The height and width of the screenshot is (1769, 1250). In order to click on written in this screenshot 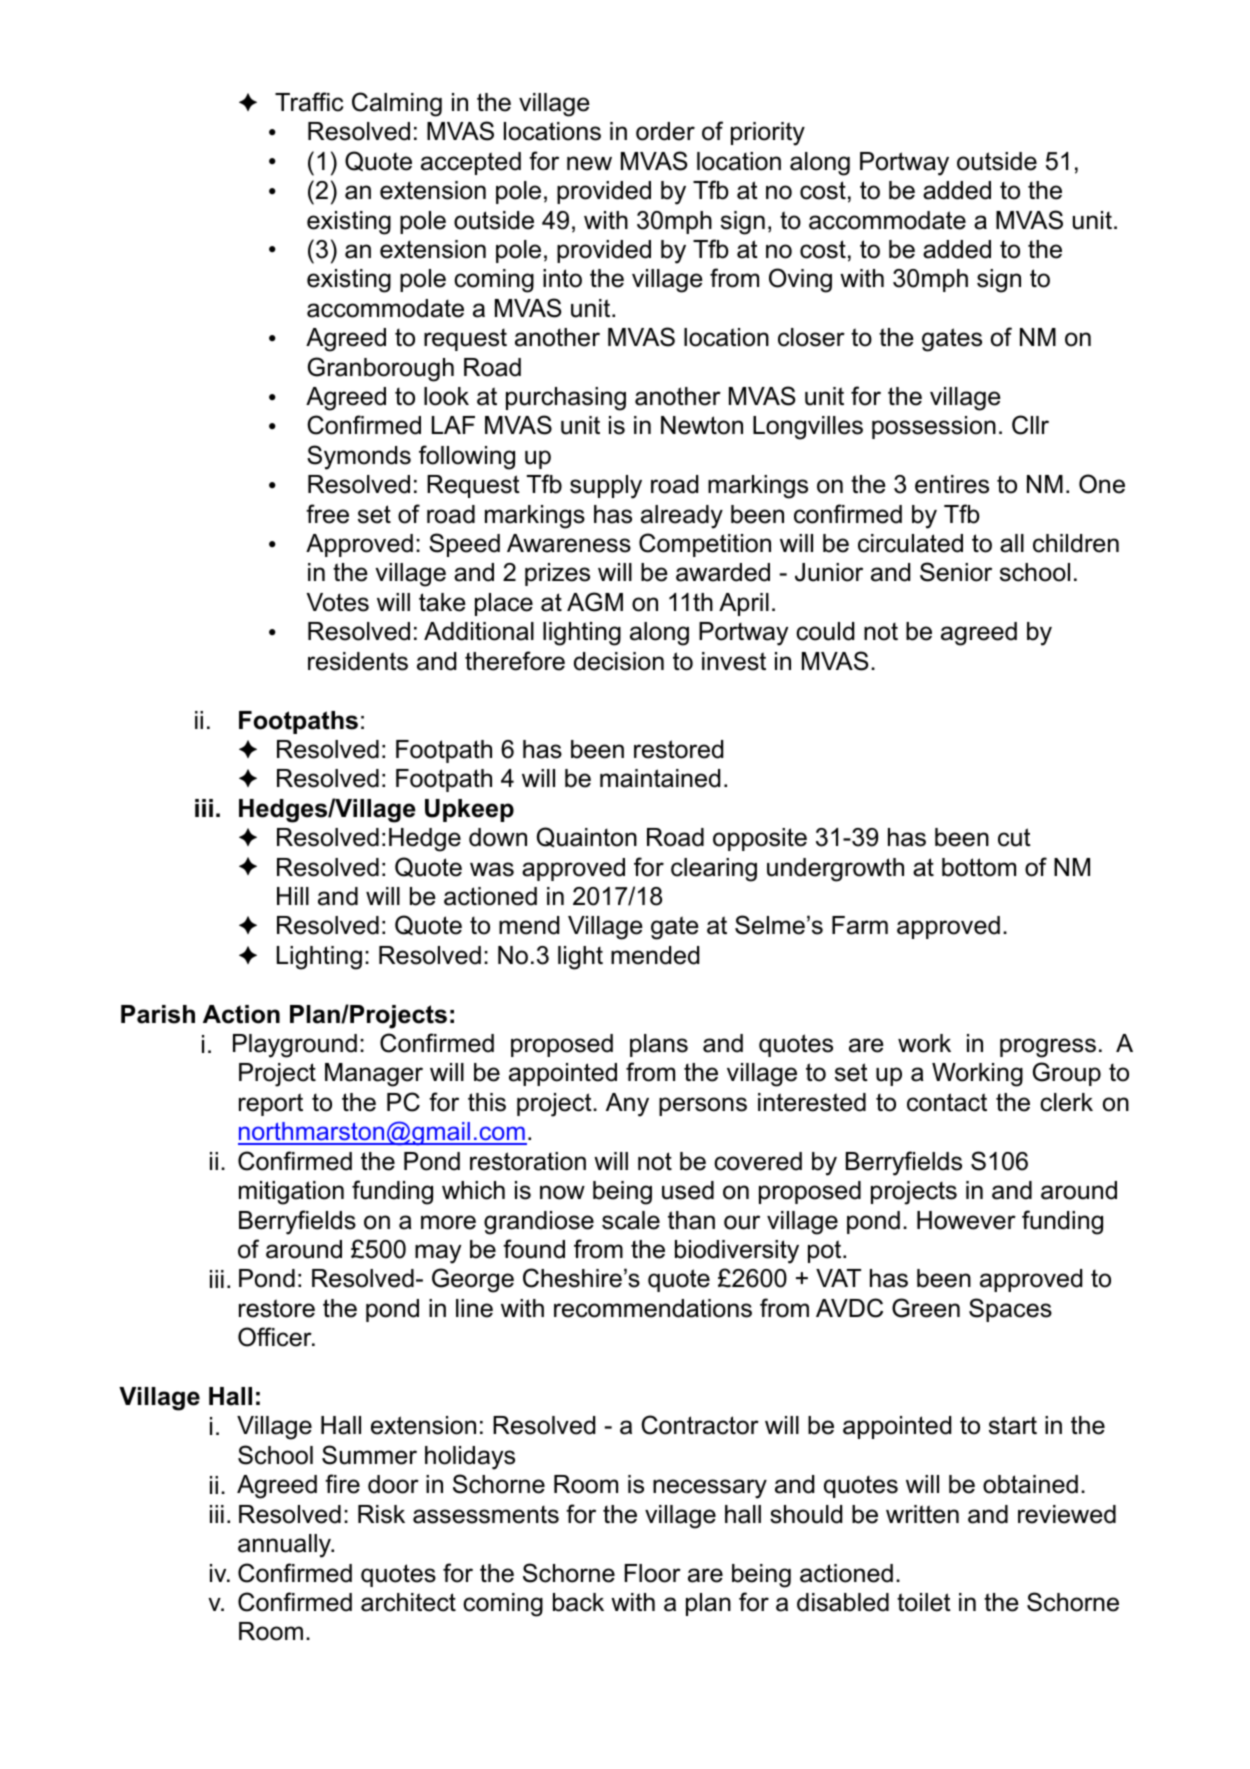, I will do `click(922, 1514)`.
